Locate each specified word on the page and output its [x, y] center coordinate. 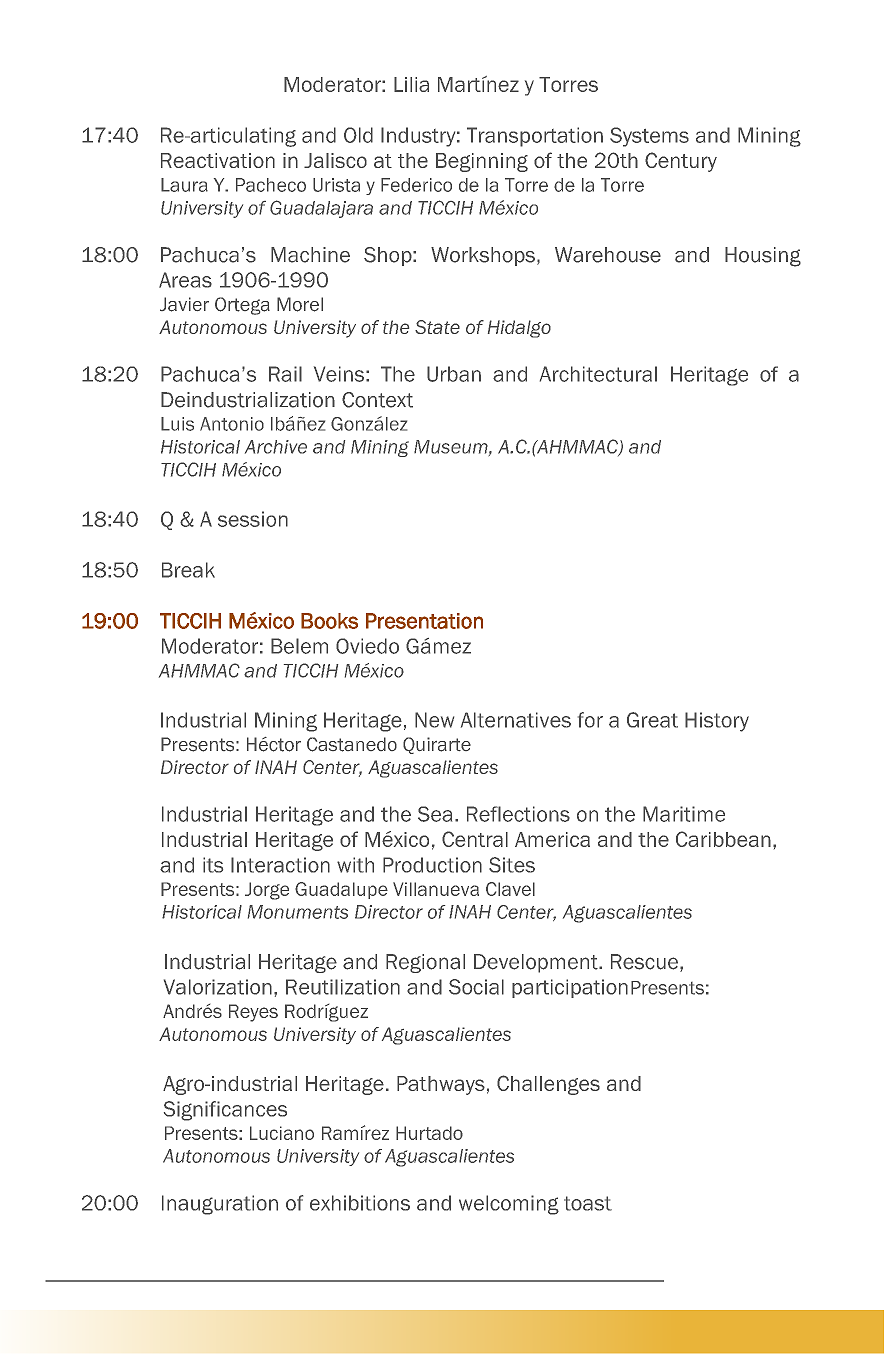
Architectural [598, 374]
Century [681, 162]
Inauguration [220, 1205]
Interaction [280, 865]
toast [588, 1203]
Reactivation [218, 160]
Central [475, 839]
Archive [276, 447]
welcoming [509, 1205]
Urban [454, 374]
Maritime [684, 814]
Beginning [482, 162]
